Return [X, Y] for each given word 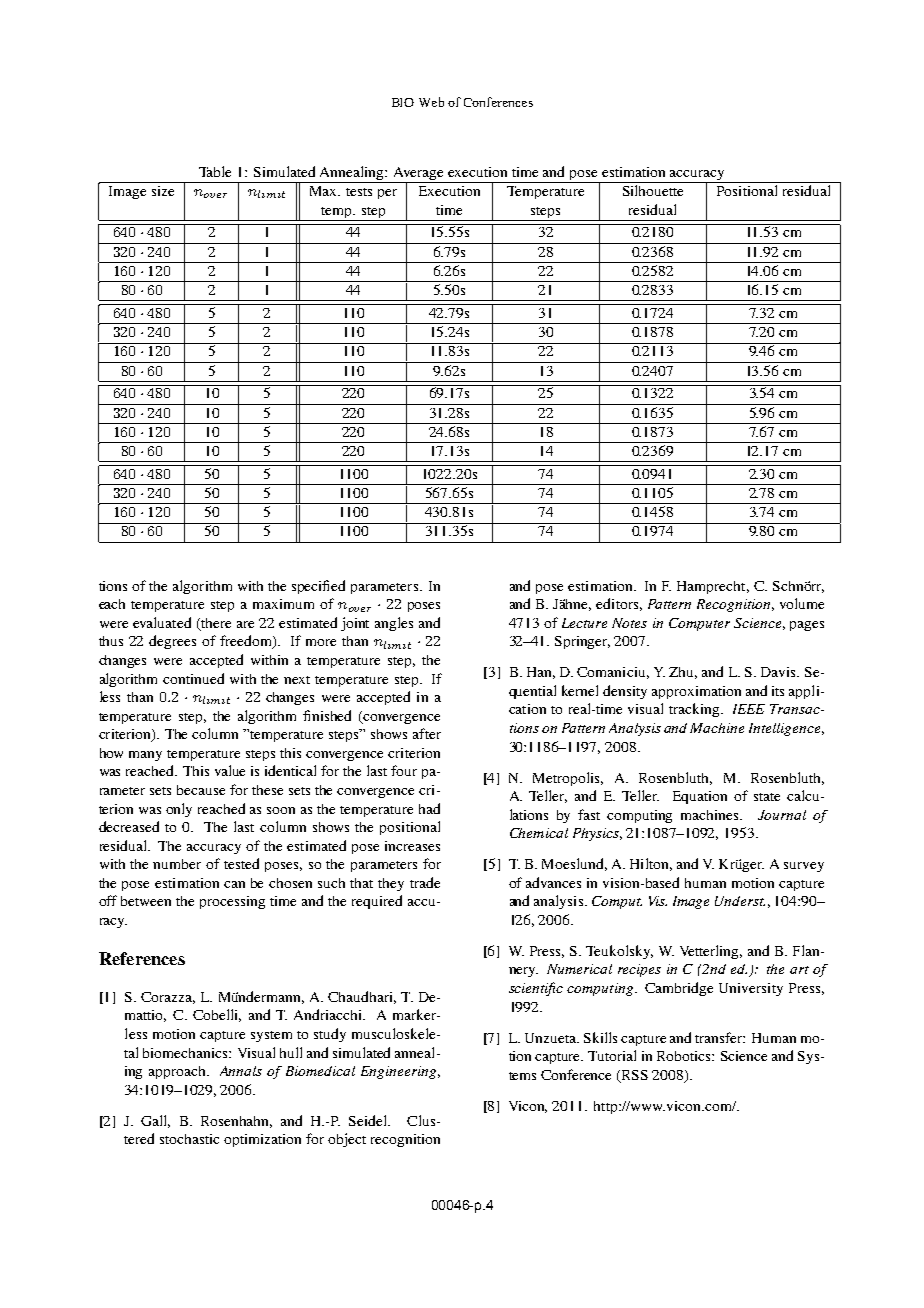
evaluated [162, 622]
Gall [155, 1121]
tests [359, 192]
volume [802, 603]
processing [232, 902]
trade [425, 882]
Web [431, 102]
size [163, 191]
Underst [740, 901]
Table [215, 171]
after [427, 733]
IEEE [749, 709]
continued [193, 678]
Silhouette [653, 190]
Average [419, 175]
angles [394, 624]
